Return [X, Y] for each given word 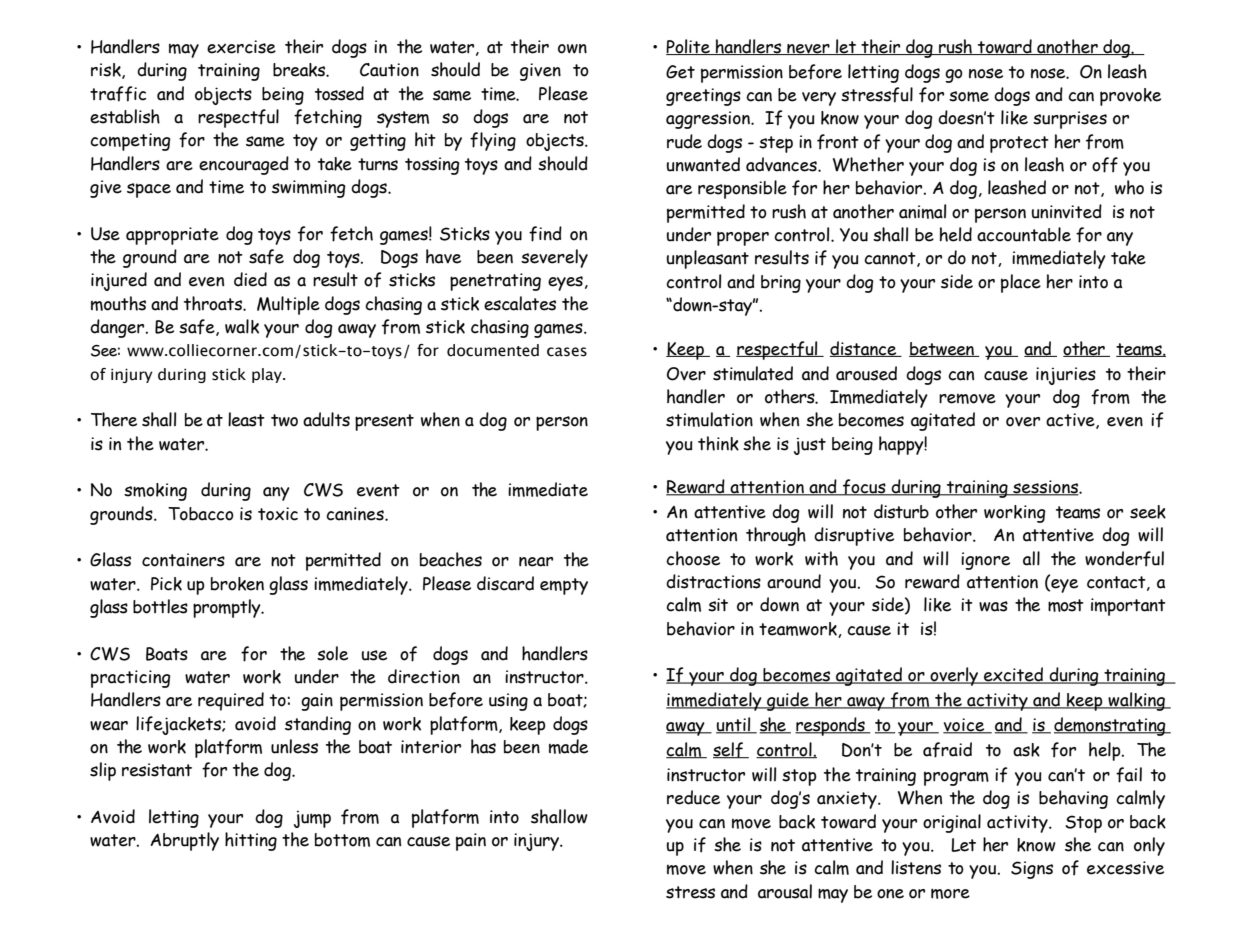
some [969, 96]
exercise [241, 47]
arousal [785, 891]
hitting [251, 841]
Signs [1032, 870]
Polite [689, 47]
